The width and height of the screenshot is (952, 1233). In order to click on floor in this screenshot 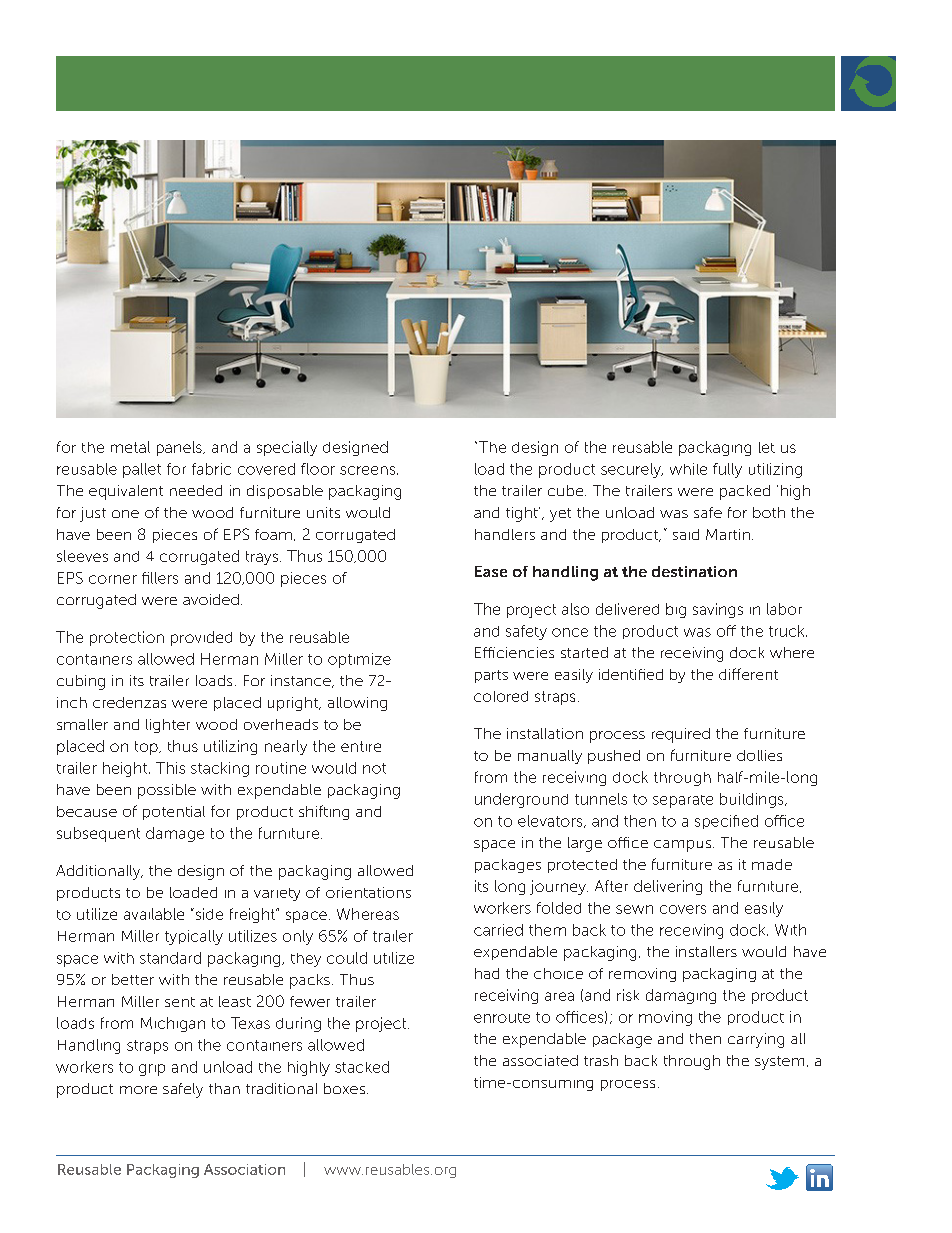, I will do `click(318, 469)`.
